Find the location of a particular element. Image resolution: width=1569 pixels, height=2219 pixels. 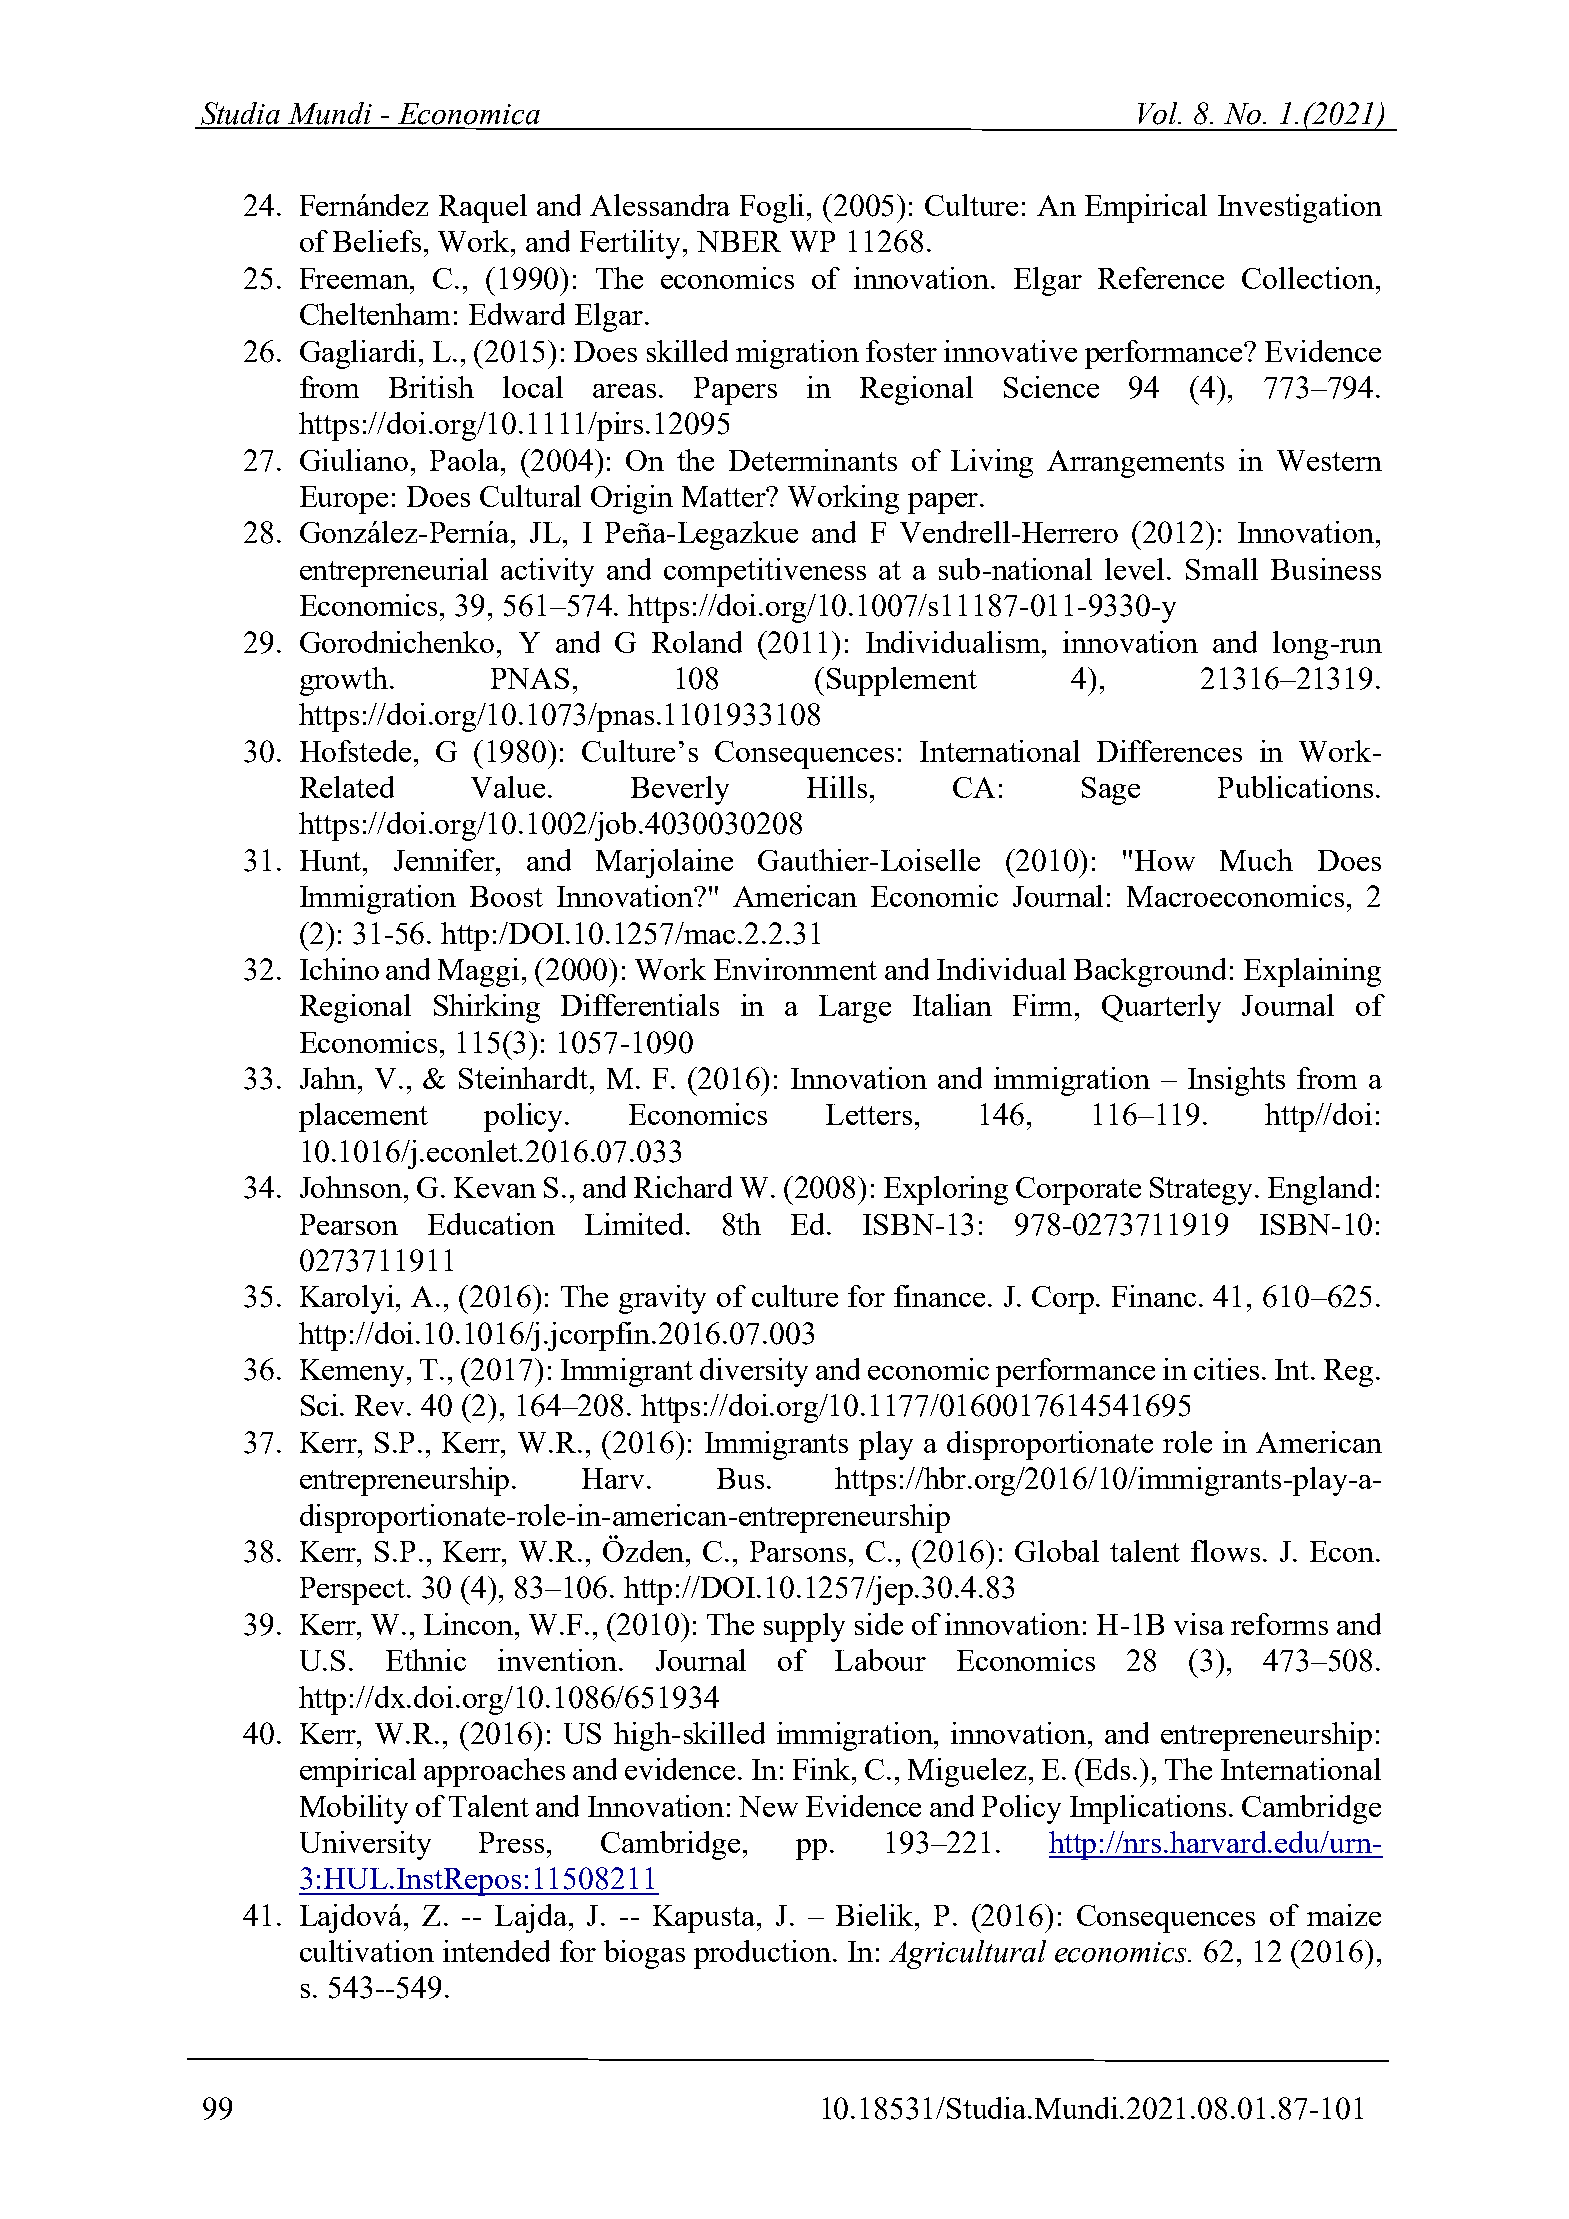

Small is located at coordinates (1222, 569).
